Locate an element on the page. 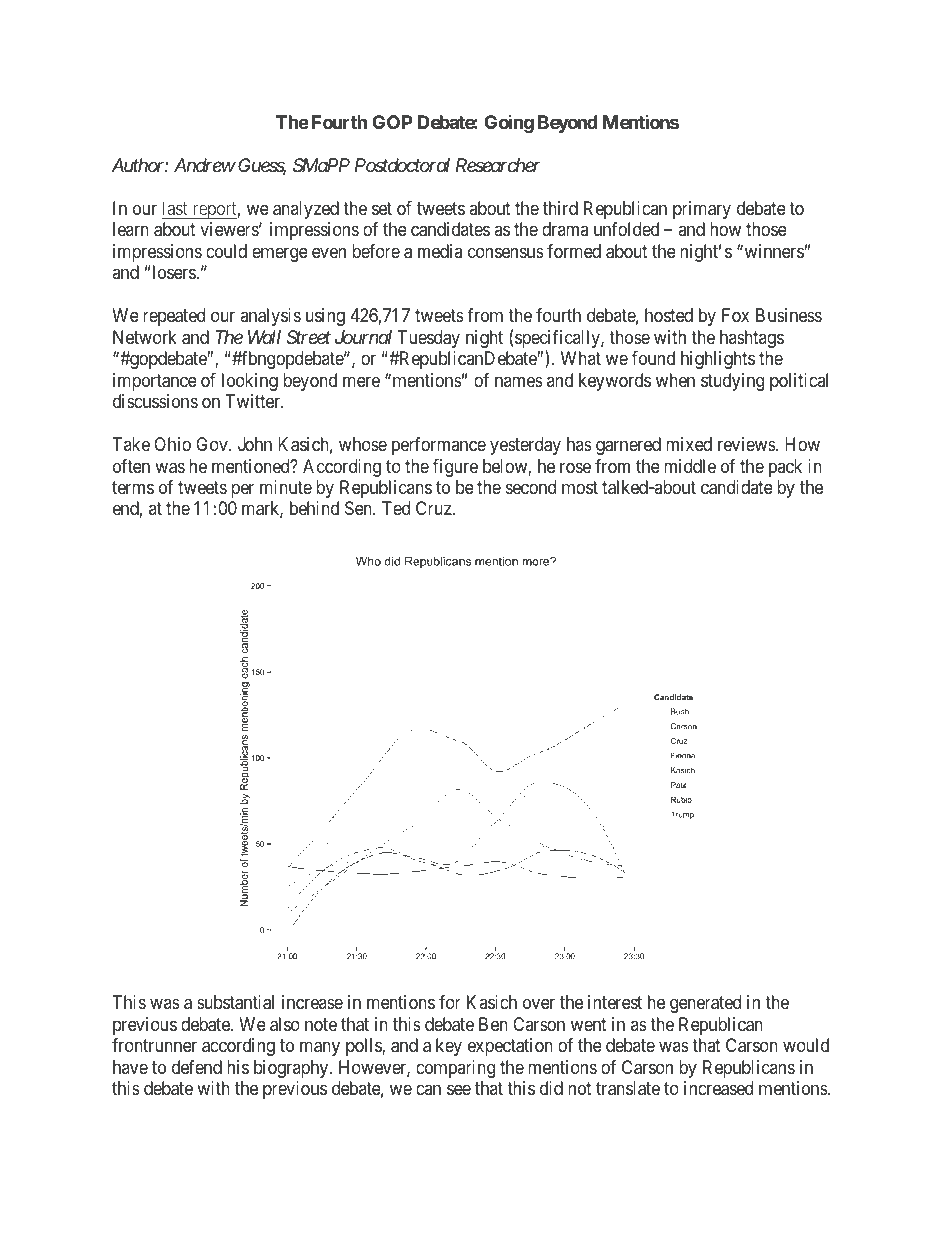 Image resolution: width=952 pixels, height=1233 pixels. looking is located at coordinates (250, 382).
